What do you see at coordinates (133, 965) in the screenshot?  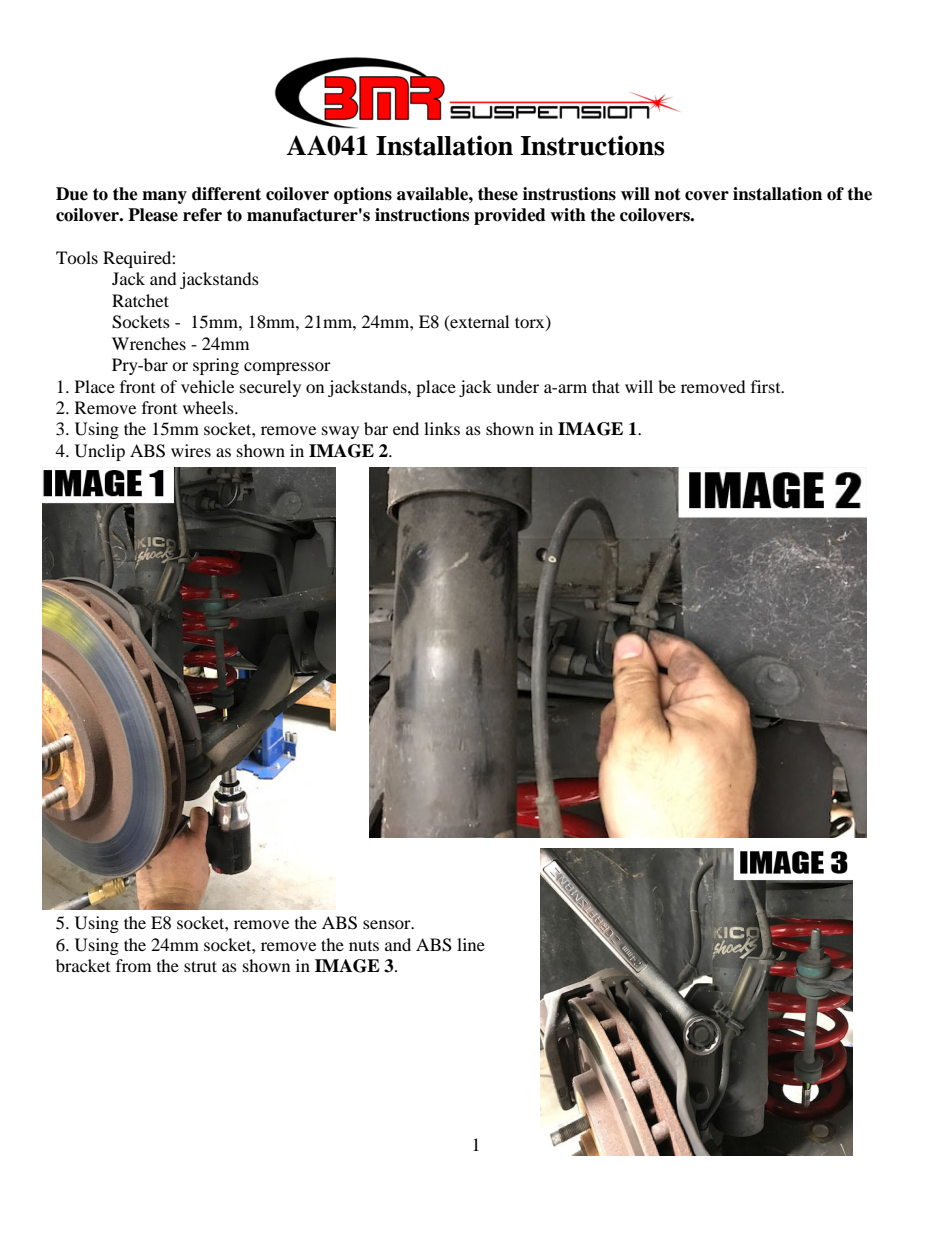 I see `from` at bounding box center [133, 965].
